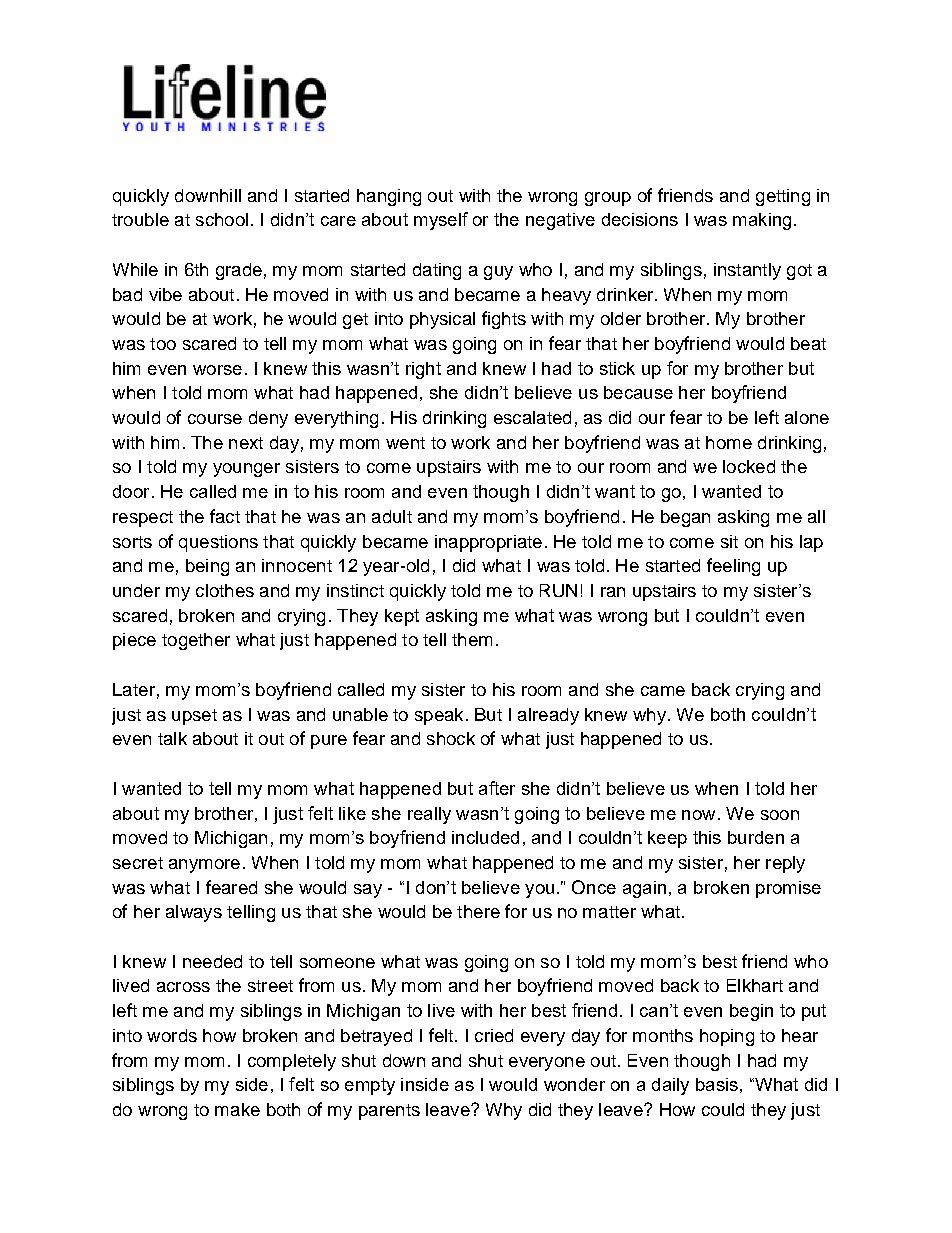 The image size is (952, 1233). Describe the element at coordinates (237, 1109) in the screenshot. I see `make` at that location.
